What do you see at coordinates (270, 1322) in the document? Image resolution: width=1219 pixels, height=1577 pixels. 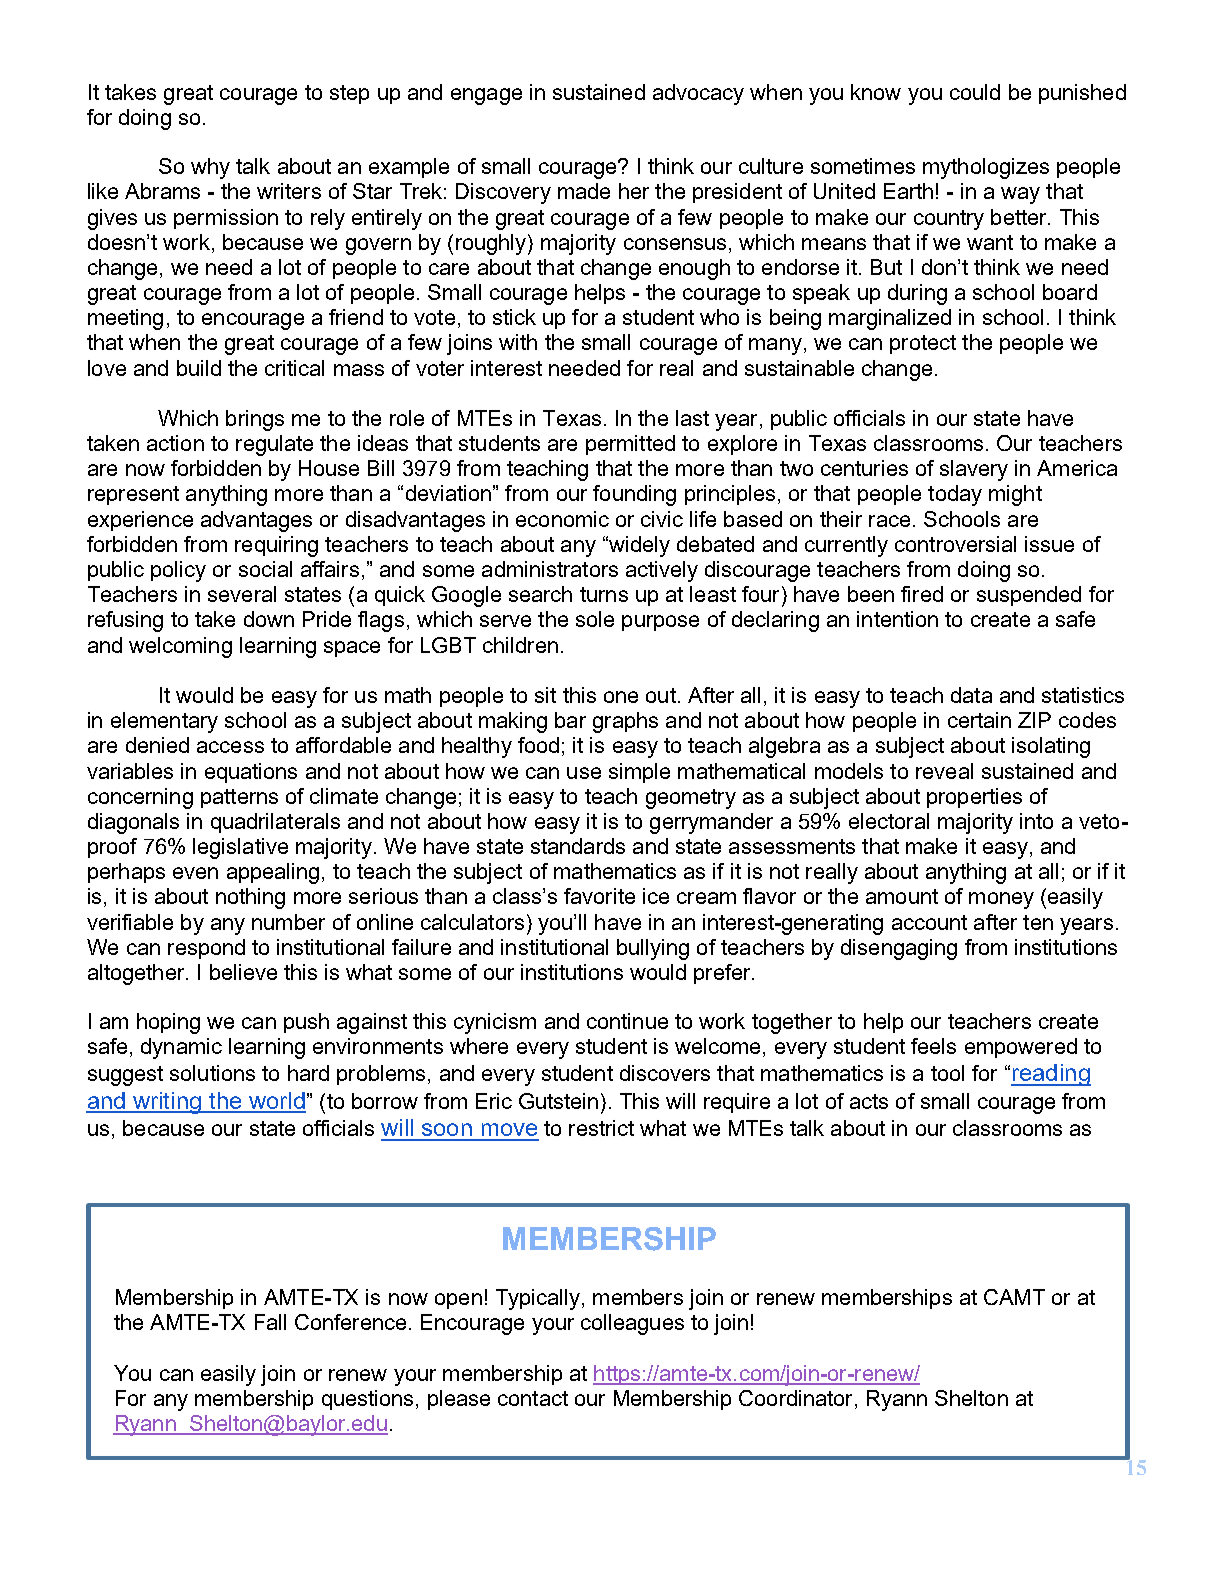 I see `Fall` at bounding box center [270, 1322].
